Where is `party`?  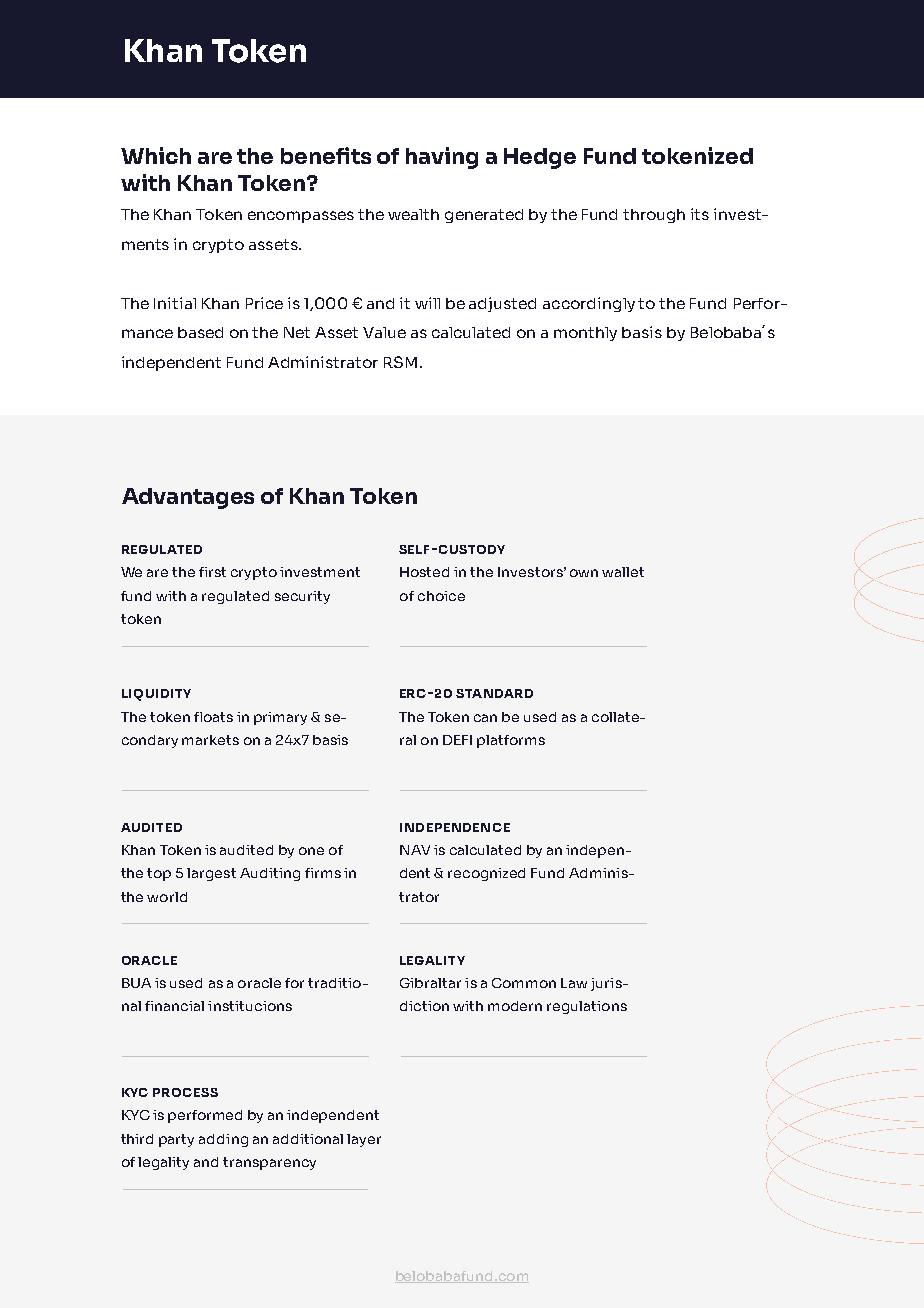 party is located at coordinates (176, 1140).
